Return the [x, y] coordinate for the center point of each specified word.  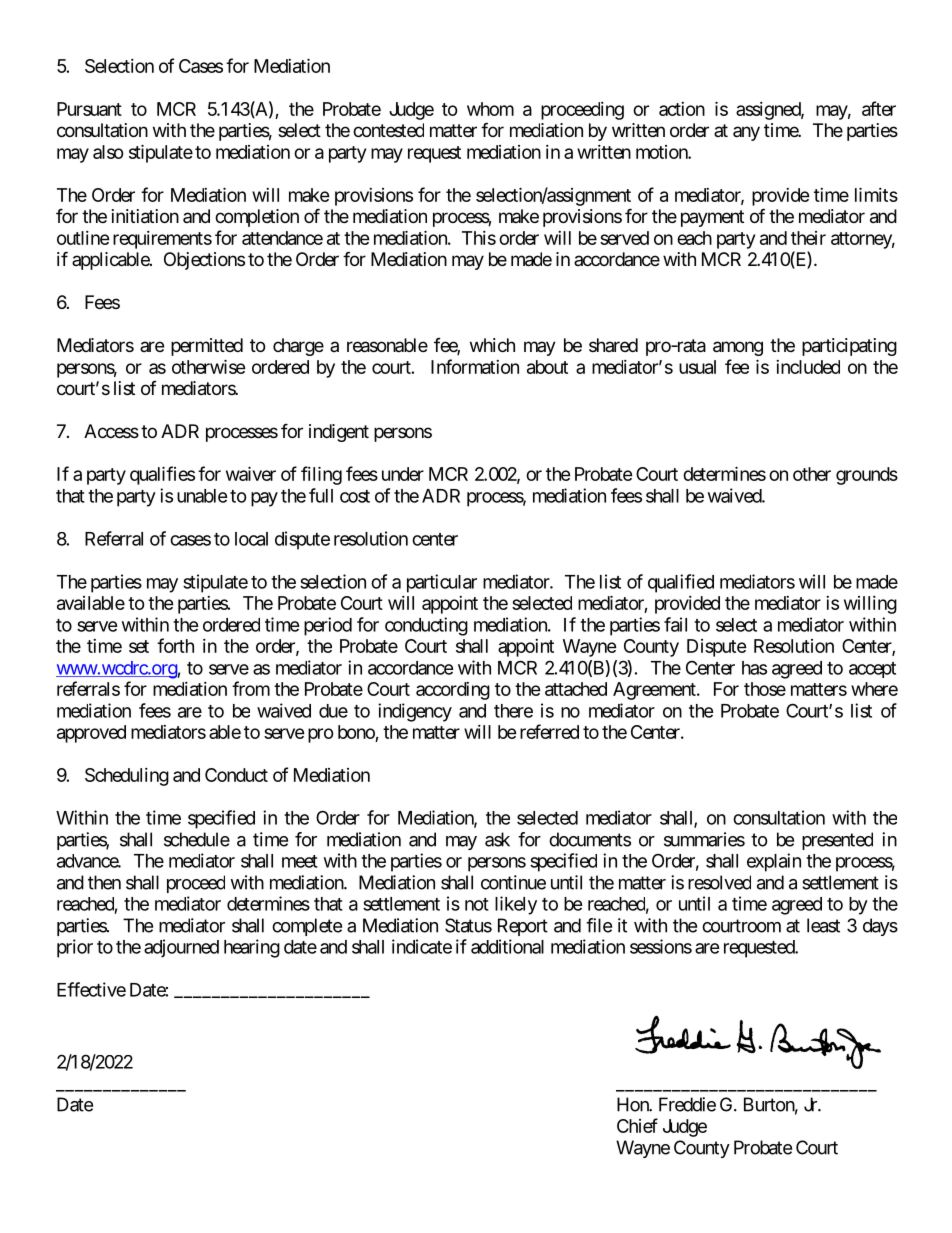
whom [490, 109]
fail [675, 624]
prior [75, 948]
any [746, 133]
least [823, 925]
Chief [637, 1125]
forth [175, 645]
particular [442, 583]
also [108, 152]
